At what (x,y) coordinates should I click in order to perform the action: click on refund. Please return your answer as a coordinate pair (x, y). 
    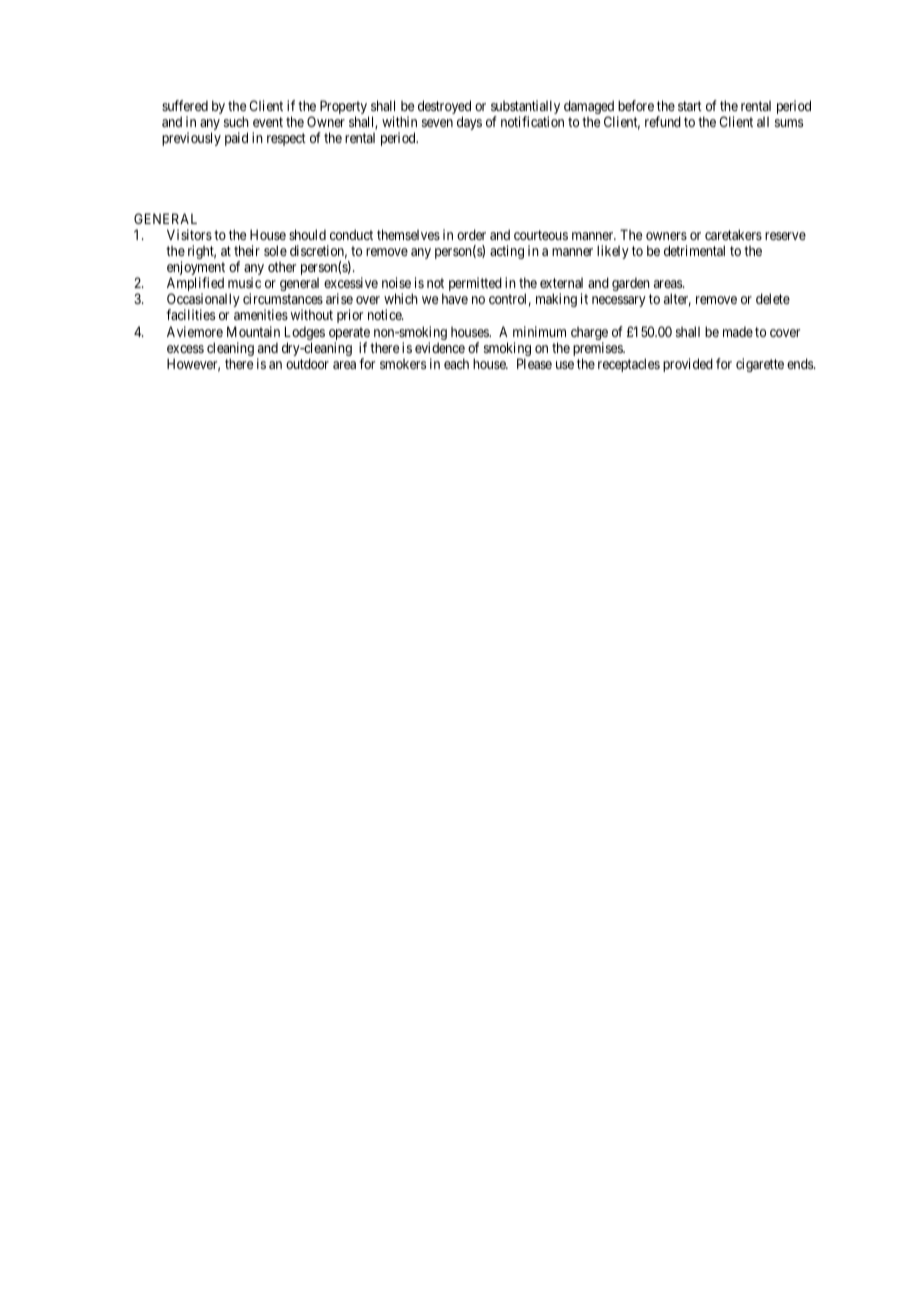
    Looking at the image, I should click on (663, 121).
